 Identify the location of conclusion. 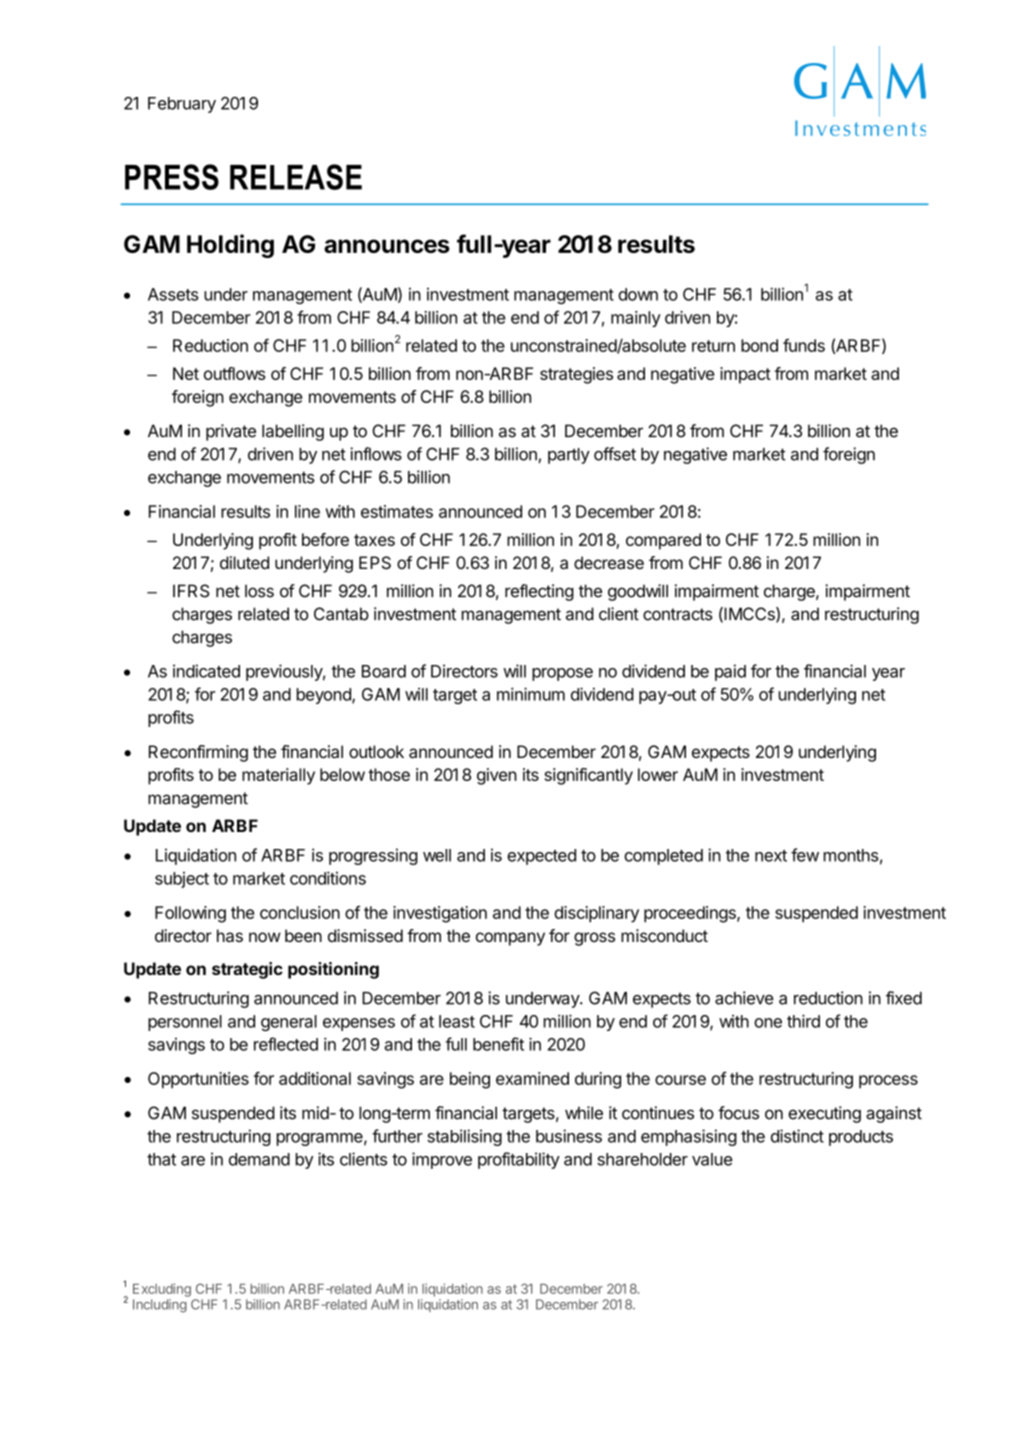
(300, 912).
